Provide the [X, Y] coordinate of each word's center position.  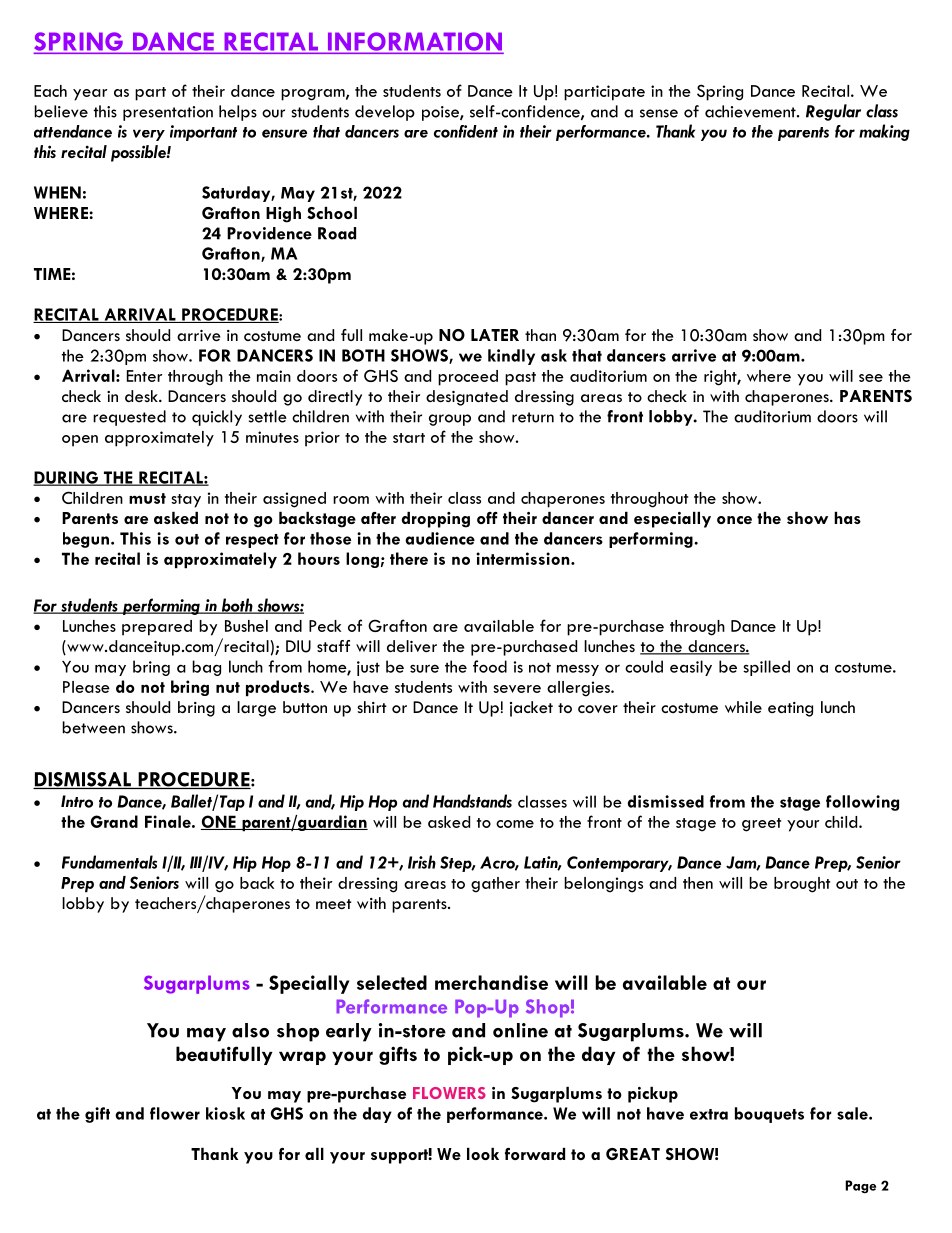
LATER [495, 335]
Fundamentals [109, 862]
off [487, 518]
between [93, 727]
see [871, 378]
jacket [531, 709]
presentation [168, 113]
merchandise [491, 982]
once [734, 520]
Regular [833, 112]
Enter [144, 376]
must [147, 498]
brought [802, 885]
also [250, 1030]
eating [790, 709]
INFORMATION [414, 42]
